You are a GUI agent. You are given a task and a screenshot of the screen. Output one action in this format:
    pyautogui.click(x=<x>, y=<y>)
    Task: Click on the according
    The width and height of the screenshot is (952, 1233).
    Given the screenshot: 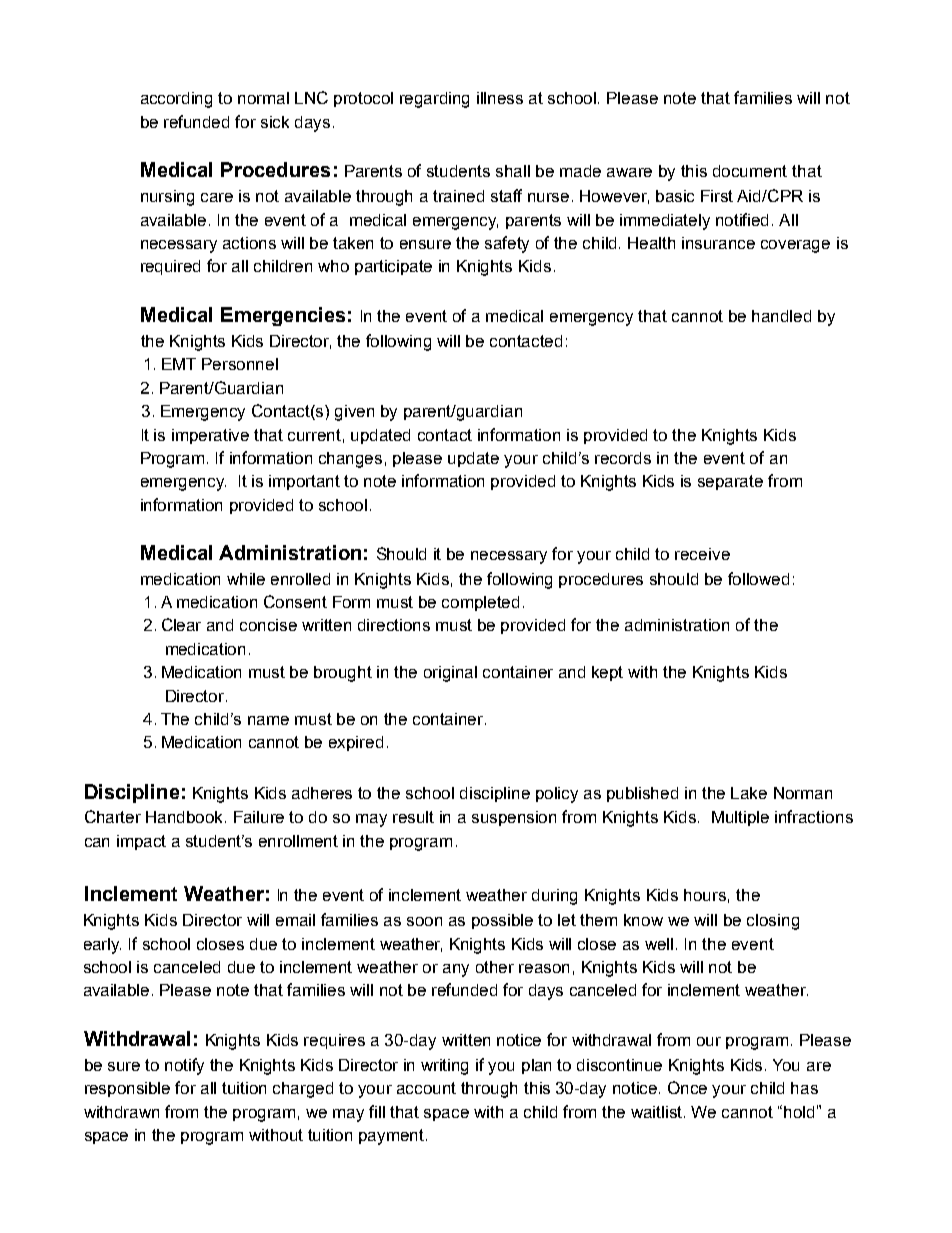 What is the action you would take?
    pyautogui.click(x=176, y=100)
